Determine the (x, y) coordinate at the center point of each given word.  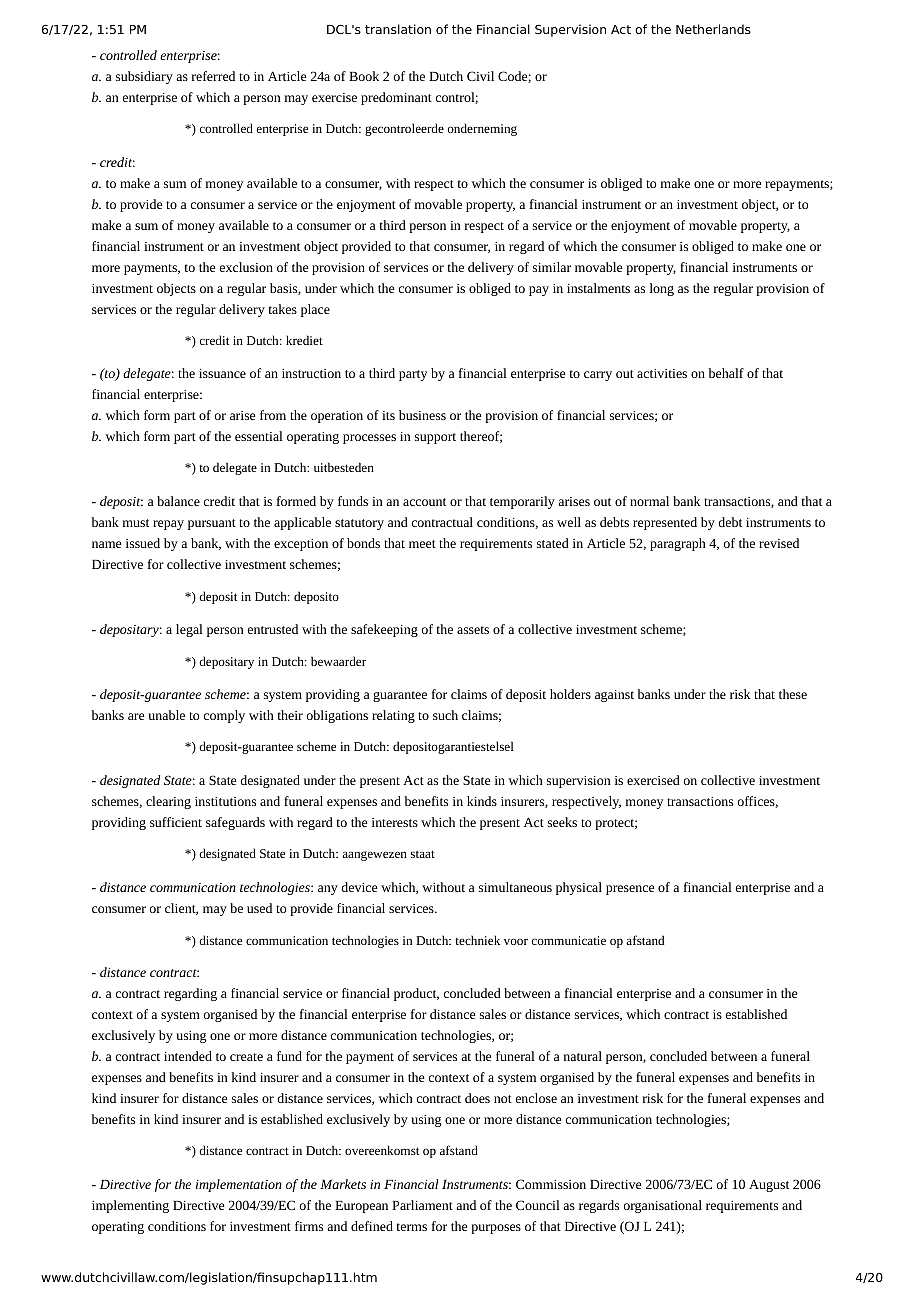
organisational (663, 1206)
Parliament (422, 1205)
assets (473, 630)
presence (630, 890)
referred (213, 76)
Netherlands (713, 29)
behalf (726, 373)
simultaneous (515, 887)
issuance (222, 373)
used (259, 908)
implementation (239, 1185)
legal (189, 630)
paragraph (678, 544)
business (422, 415)
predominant (396, 98)
